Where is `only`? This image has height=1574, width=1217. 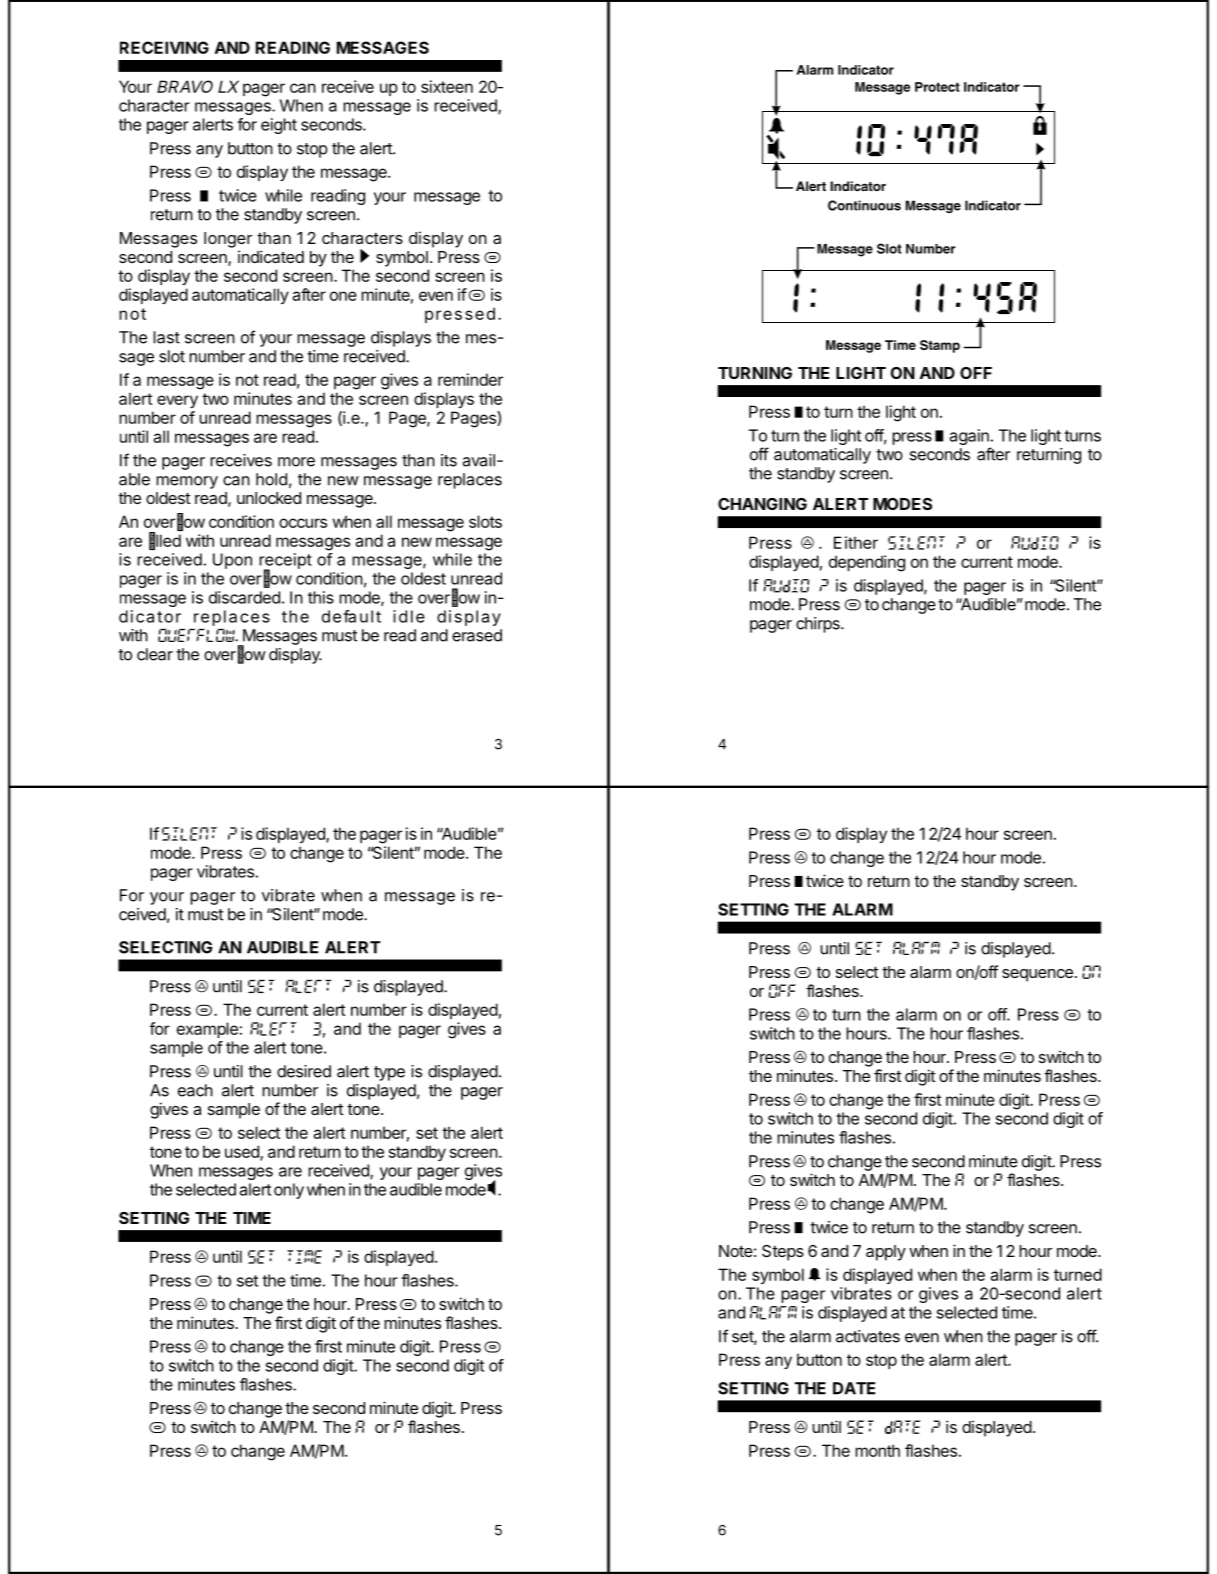
only is located at coordinates (289, 1191).
